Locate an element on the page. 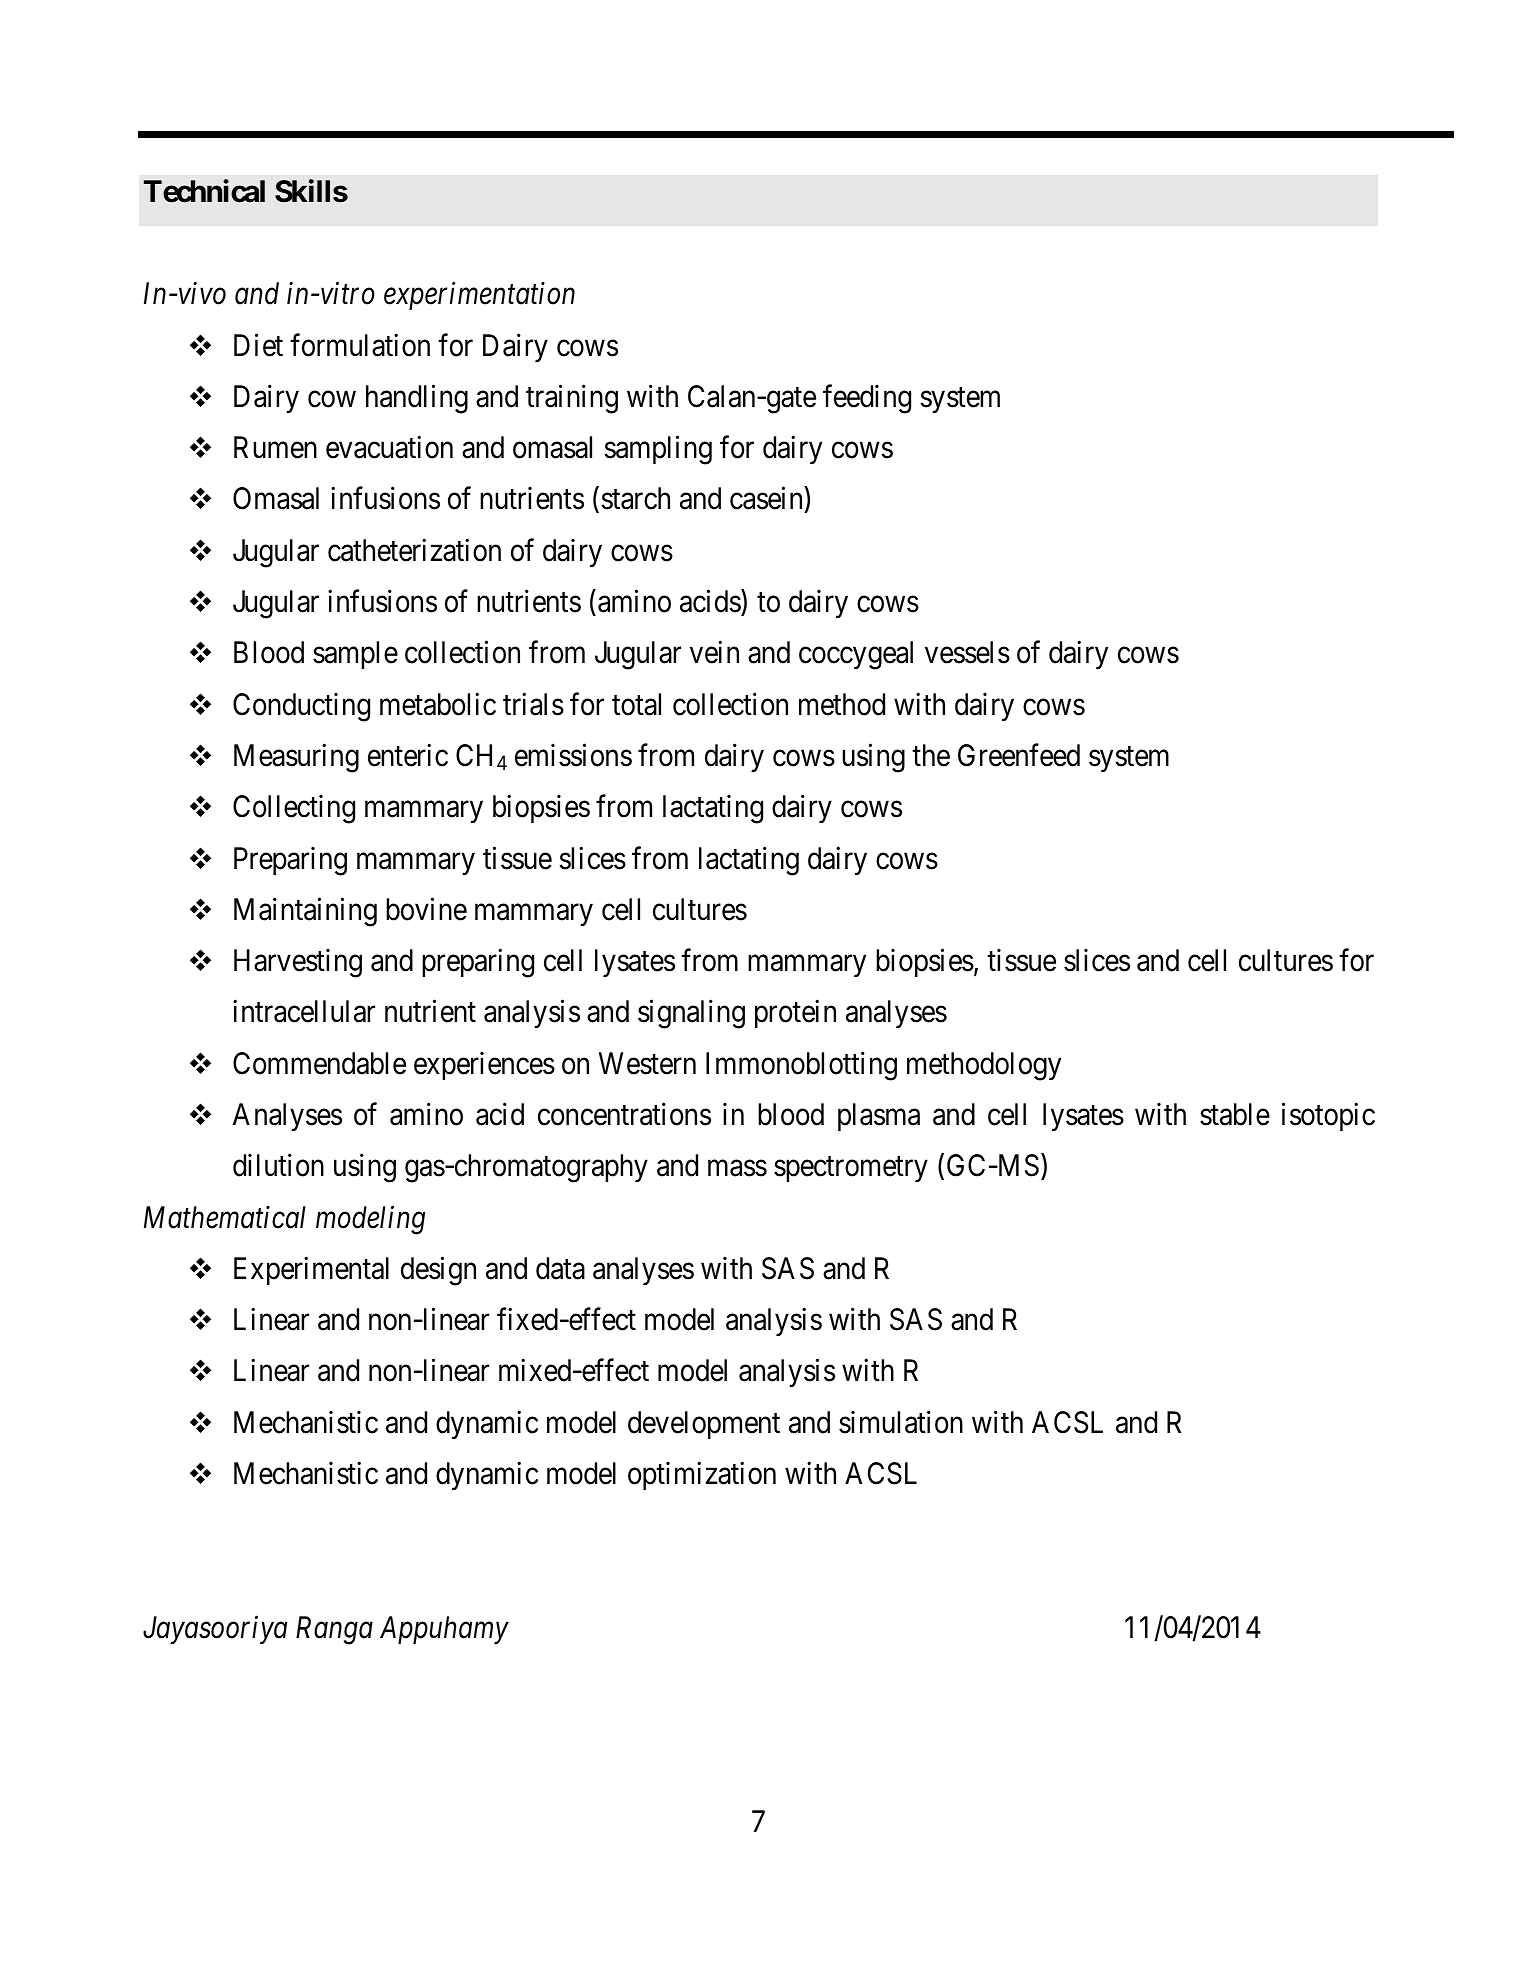 The image size is (1517, 1963). total is located at coordinates (636, 704).
